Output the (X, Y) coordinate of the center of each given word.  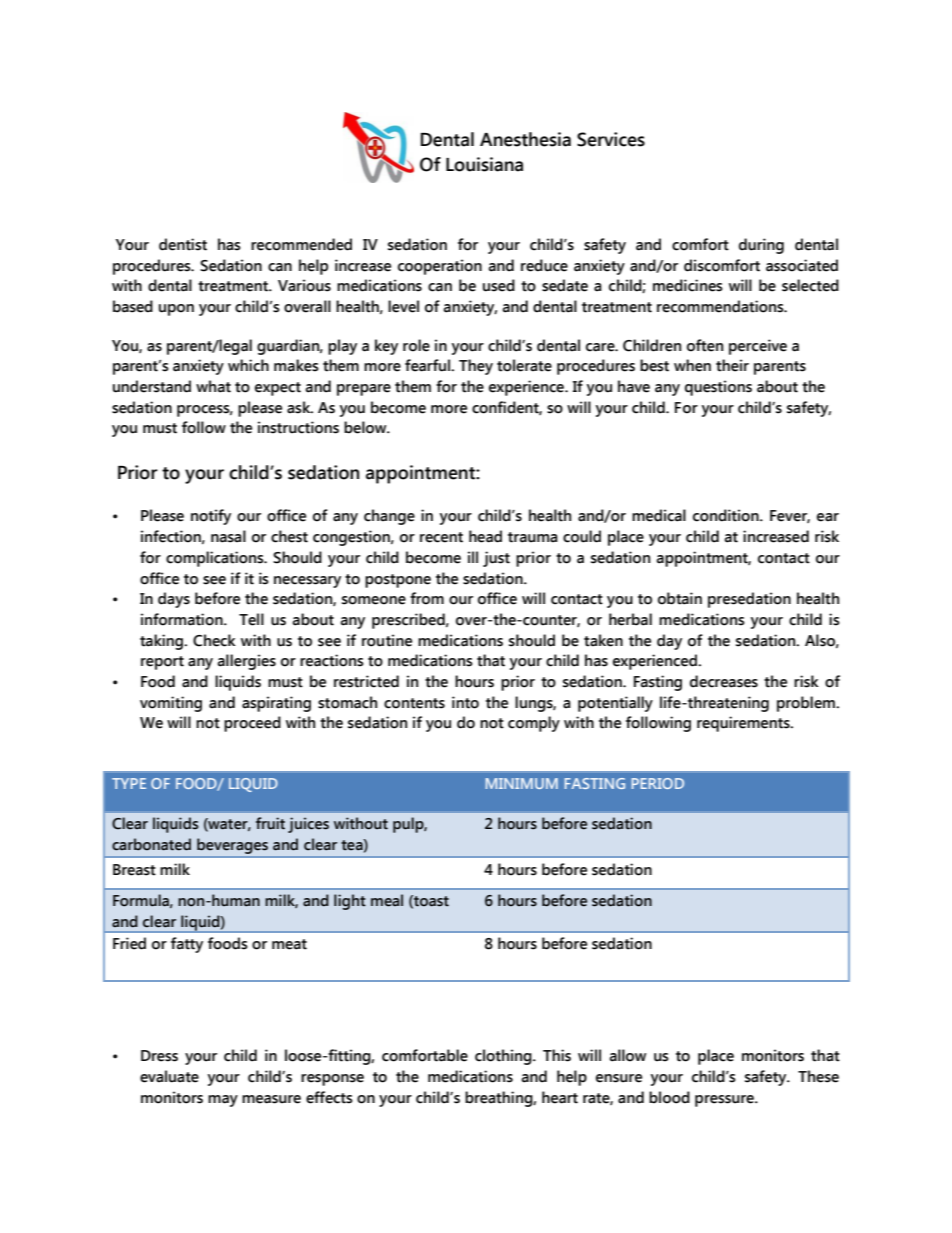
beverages (232, 846)
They (476, 367)
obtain (680, 598)
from (427, 598)
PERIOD (658, 783)
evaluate (169, 1076)
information (183, 619)
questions (718, 388)
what (213, 386)
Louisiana (484, 164)
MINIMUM (522, 783)
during (761, 246)
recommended (301, 244)
